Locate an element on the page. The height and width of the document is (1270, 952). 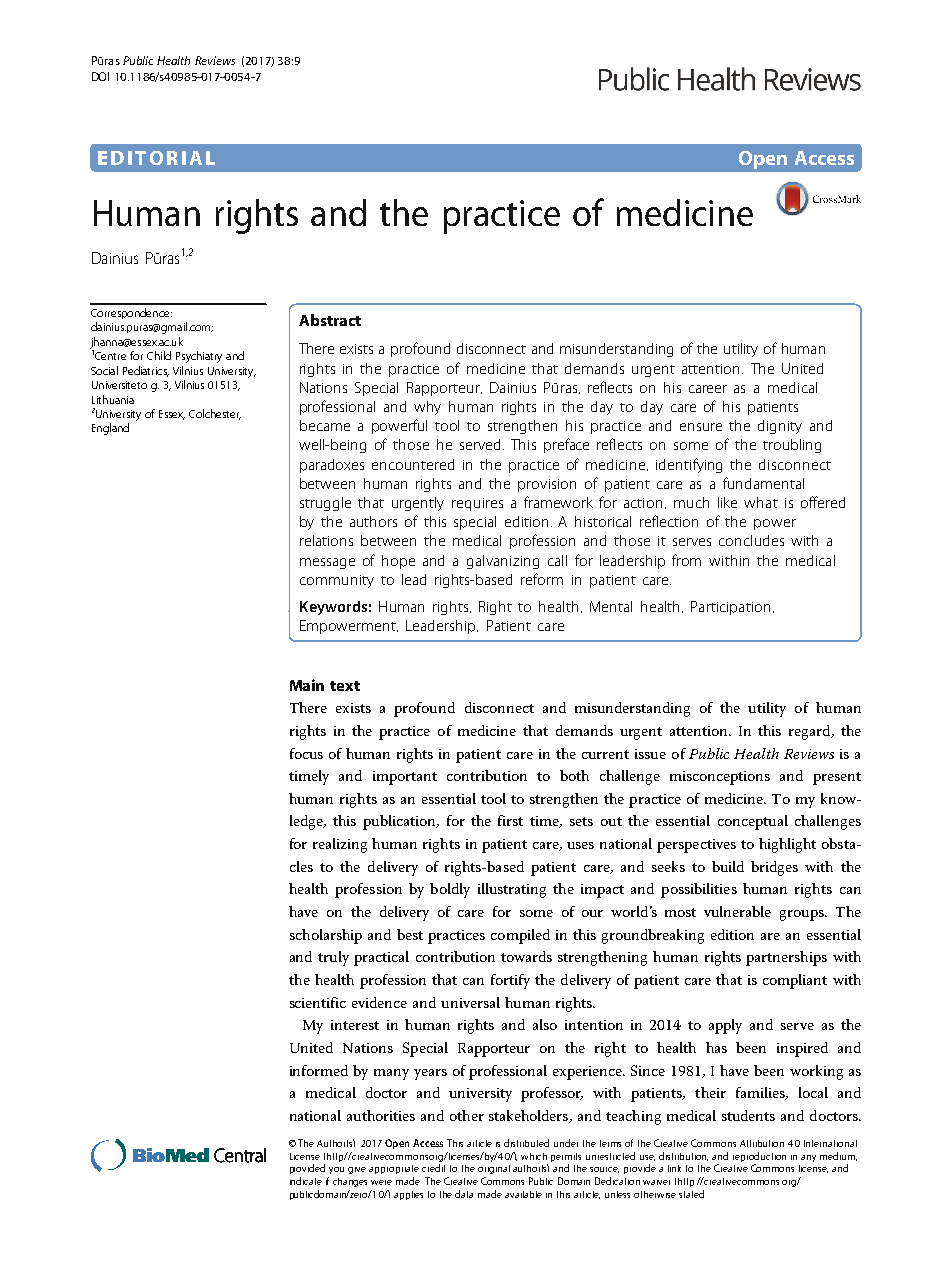
Abstract is located at coordinates (330, 320).
